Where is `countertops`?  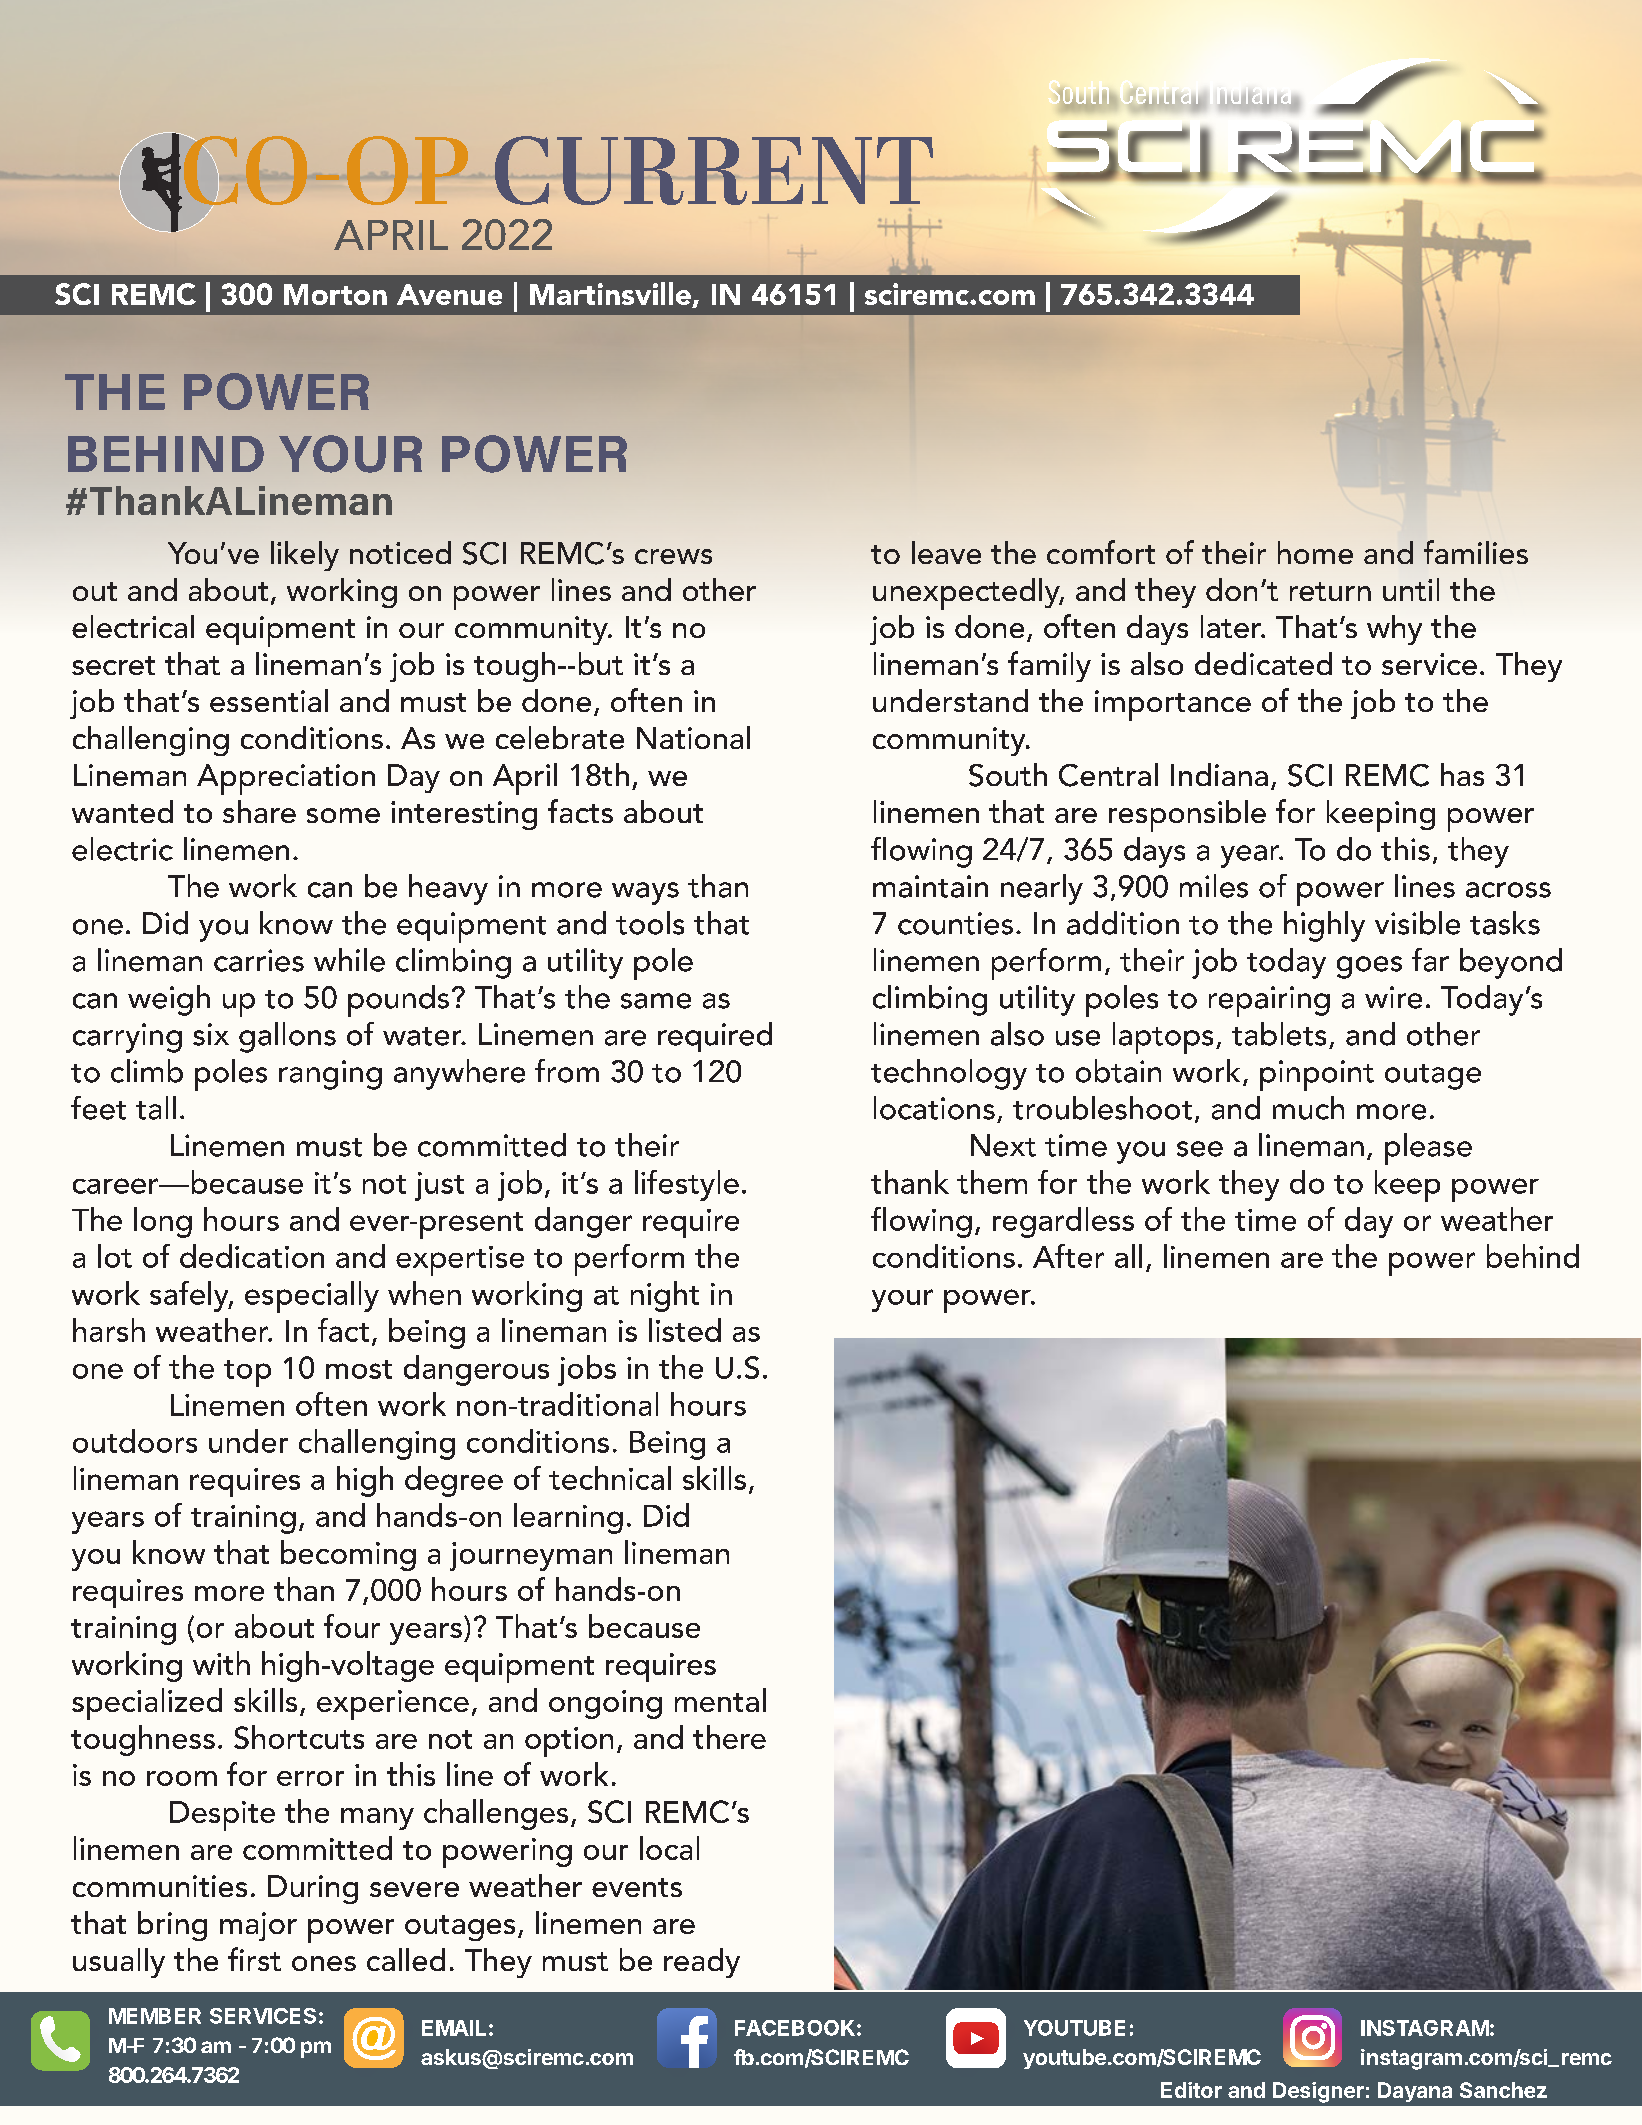 countertops is located at coordinates (255, 1526).
